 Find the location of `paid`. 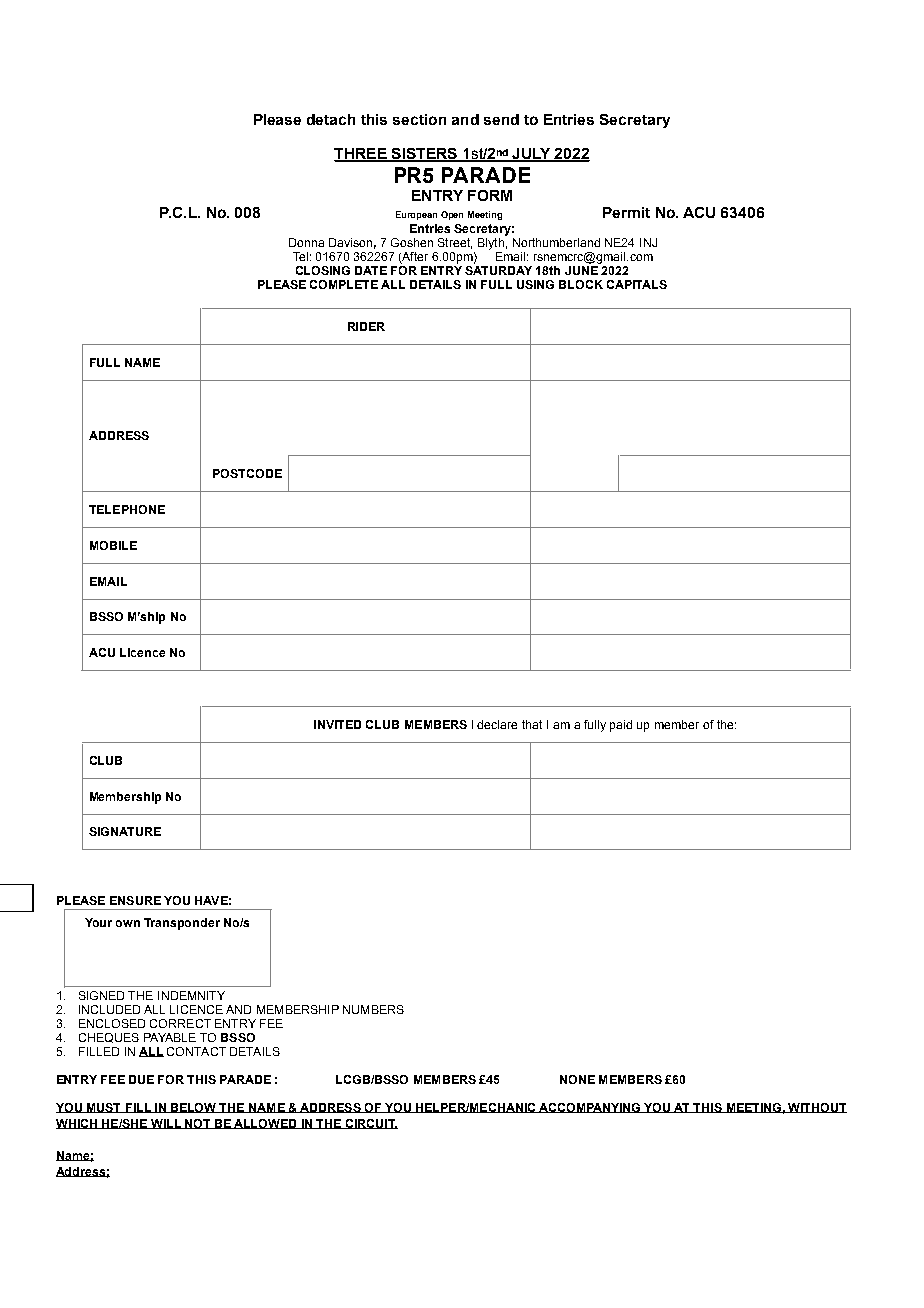

paid is located at coordinates (621, 726).
